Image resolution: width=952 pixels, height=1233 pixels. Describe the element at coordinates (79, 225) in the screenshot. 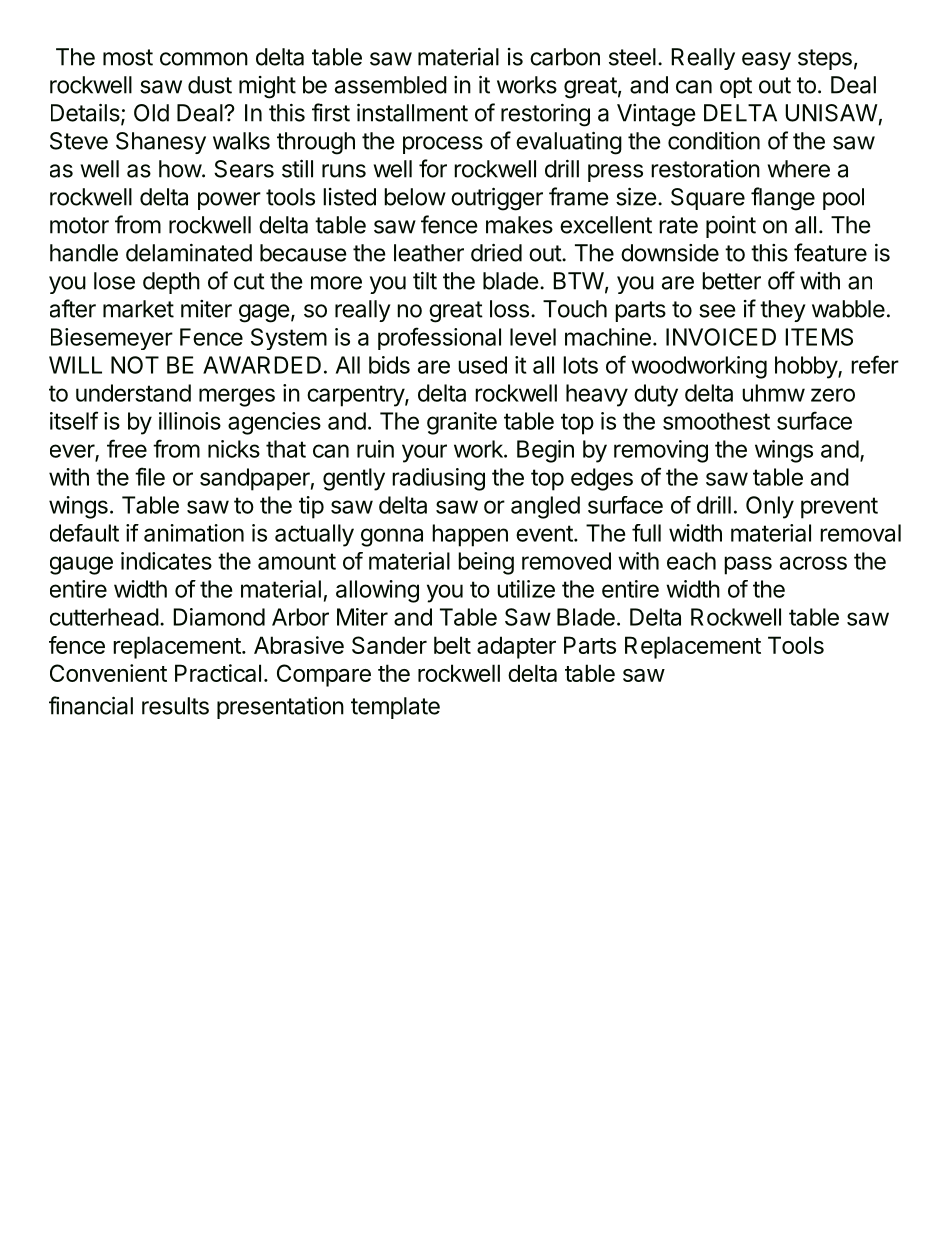

I see `motor` at that location.
